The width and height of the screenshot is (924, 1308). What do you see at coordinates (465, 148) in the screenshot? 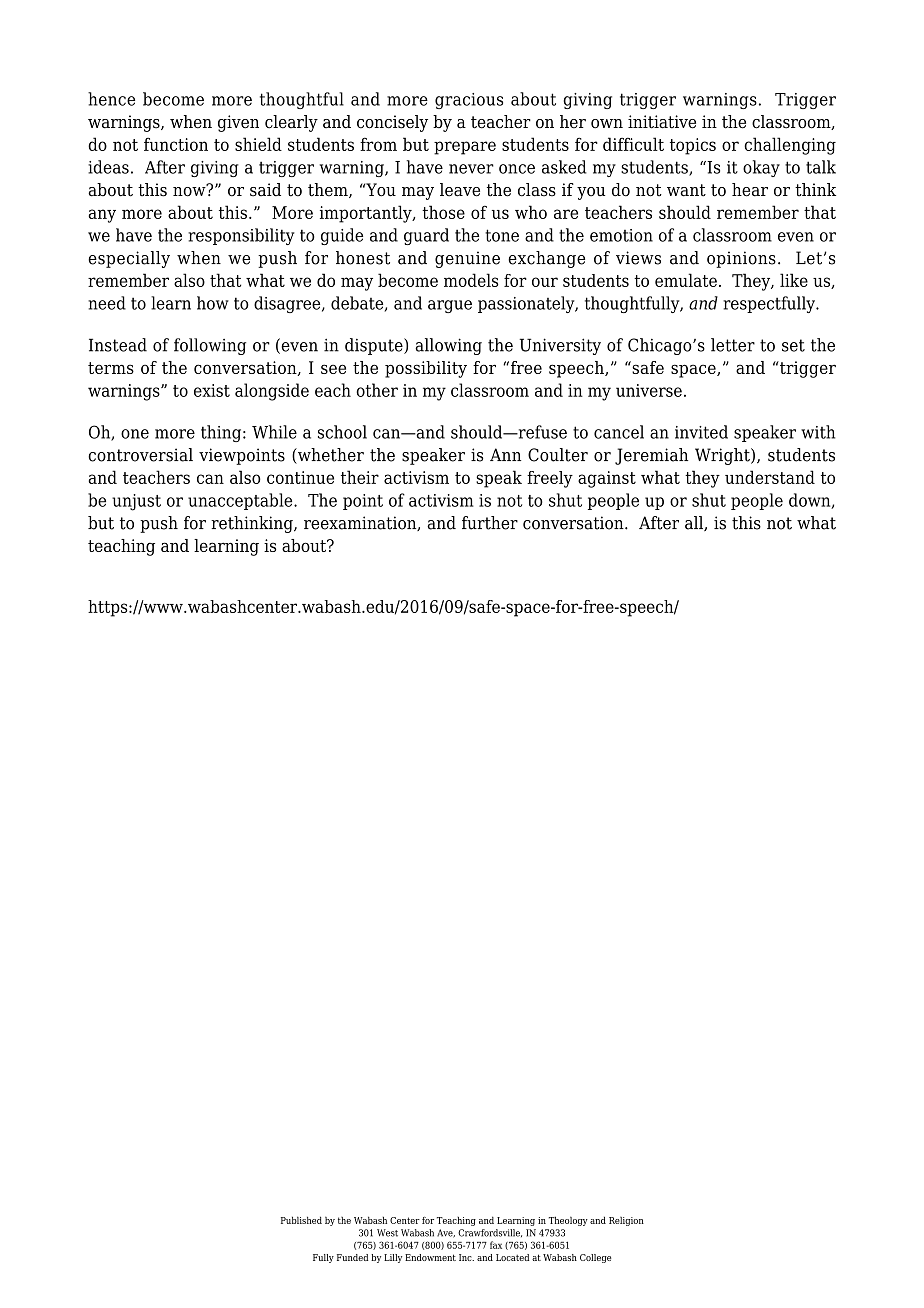
I see `prepare` at bounding box center [465, 148].
